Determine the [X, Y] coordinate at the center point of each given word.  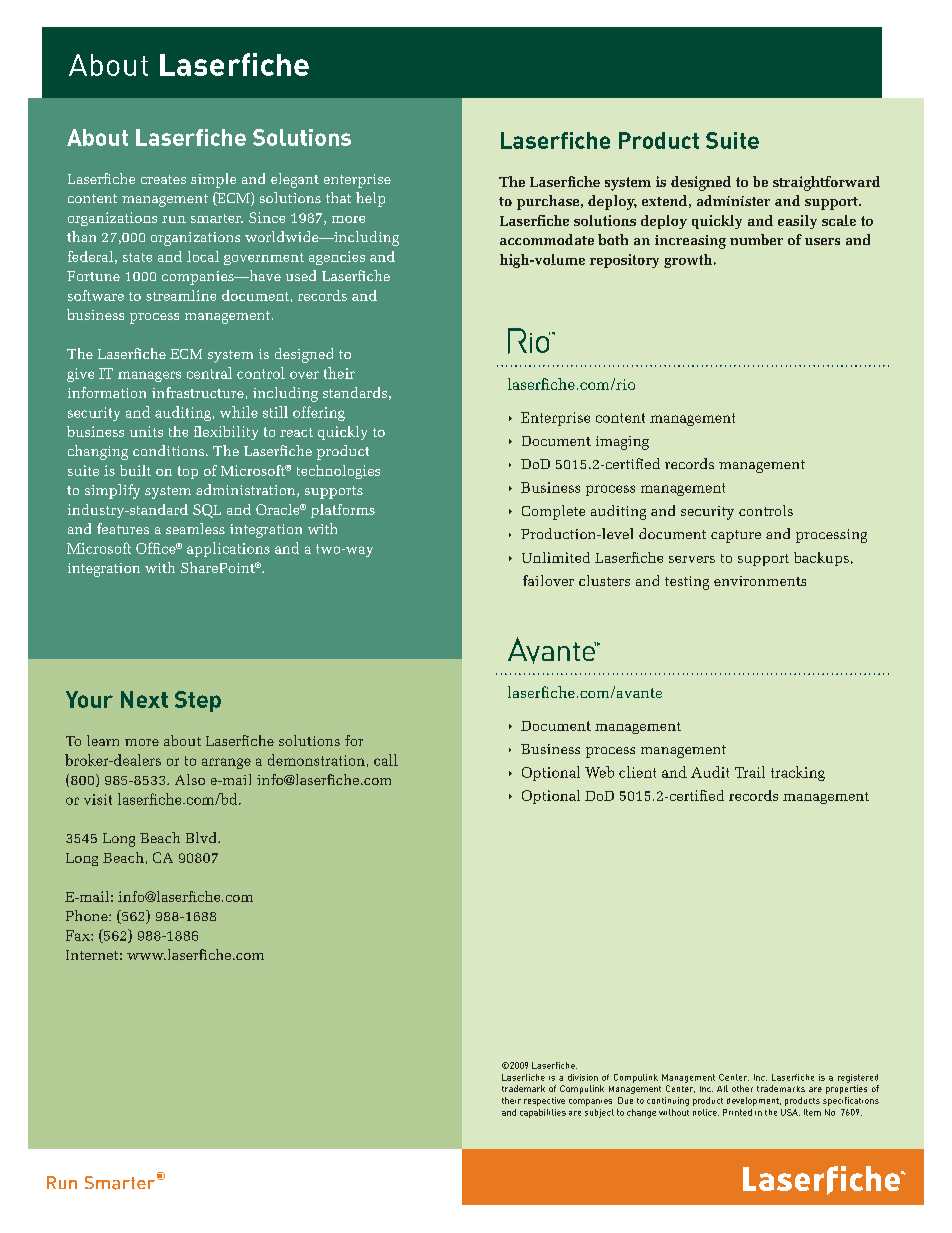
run [174, 219]
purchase [549, 202]
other [742, 1088]
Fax [79, 935]
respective [544, 1101]
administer [733, 200]
